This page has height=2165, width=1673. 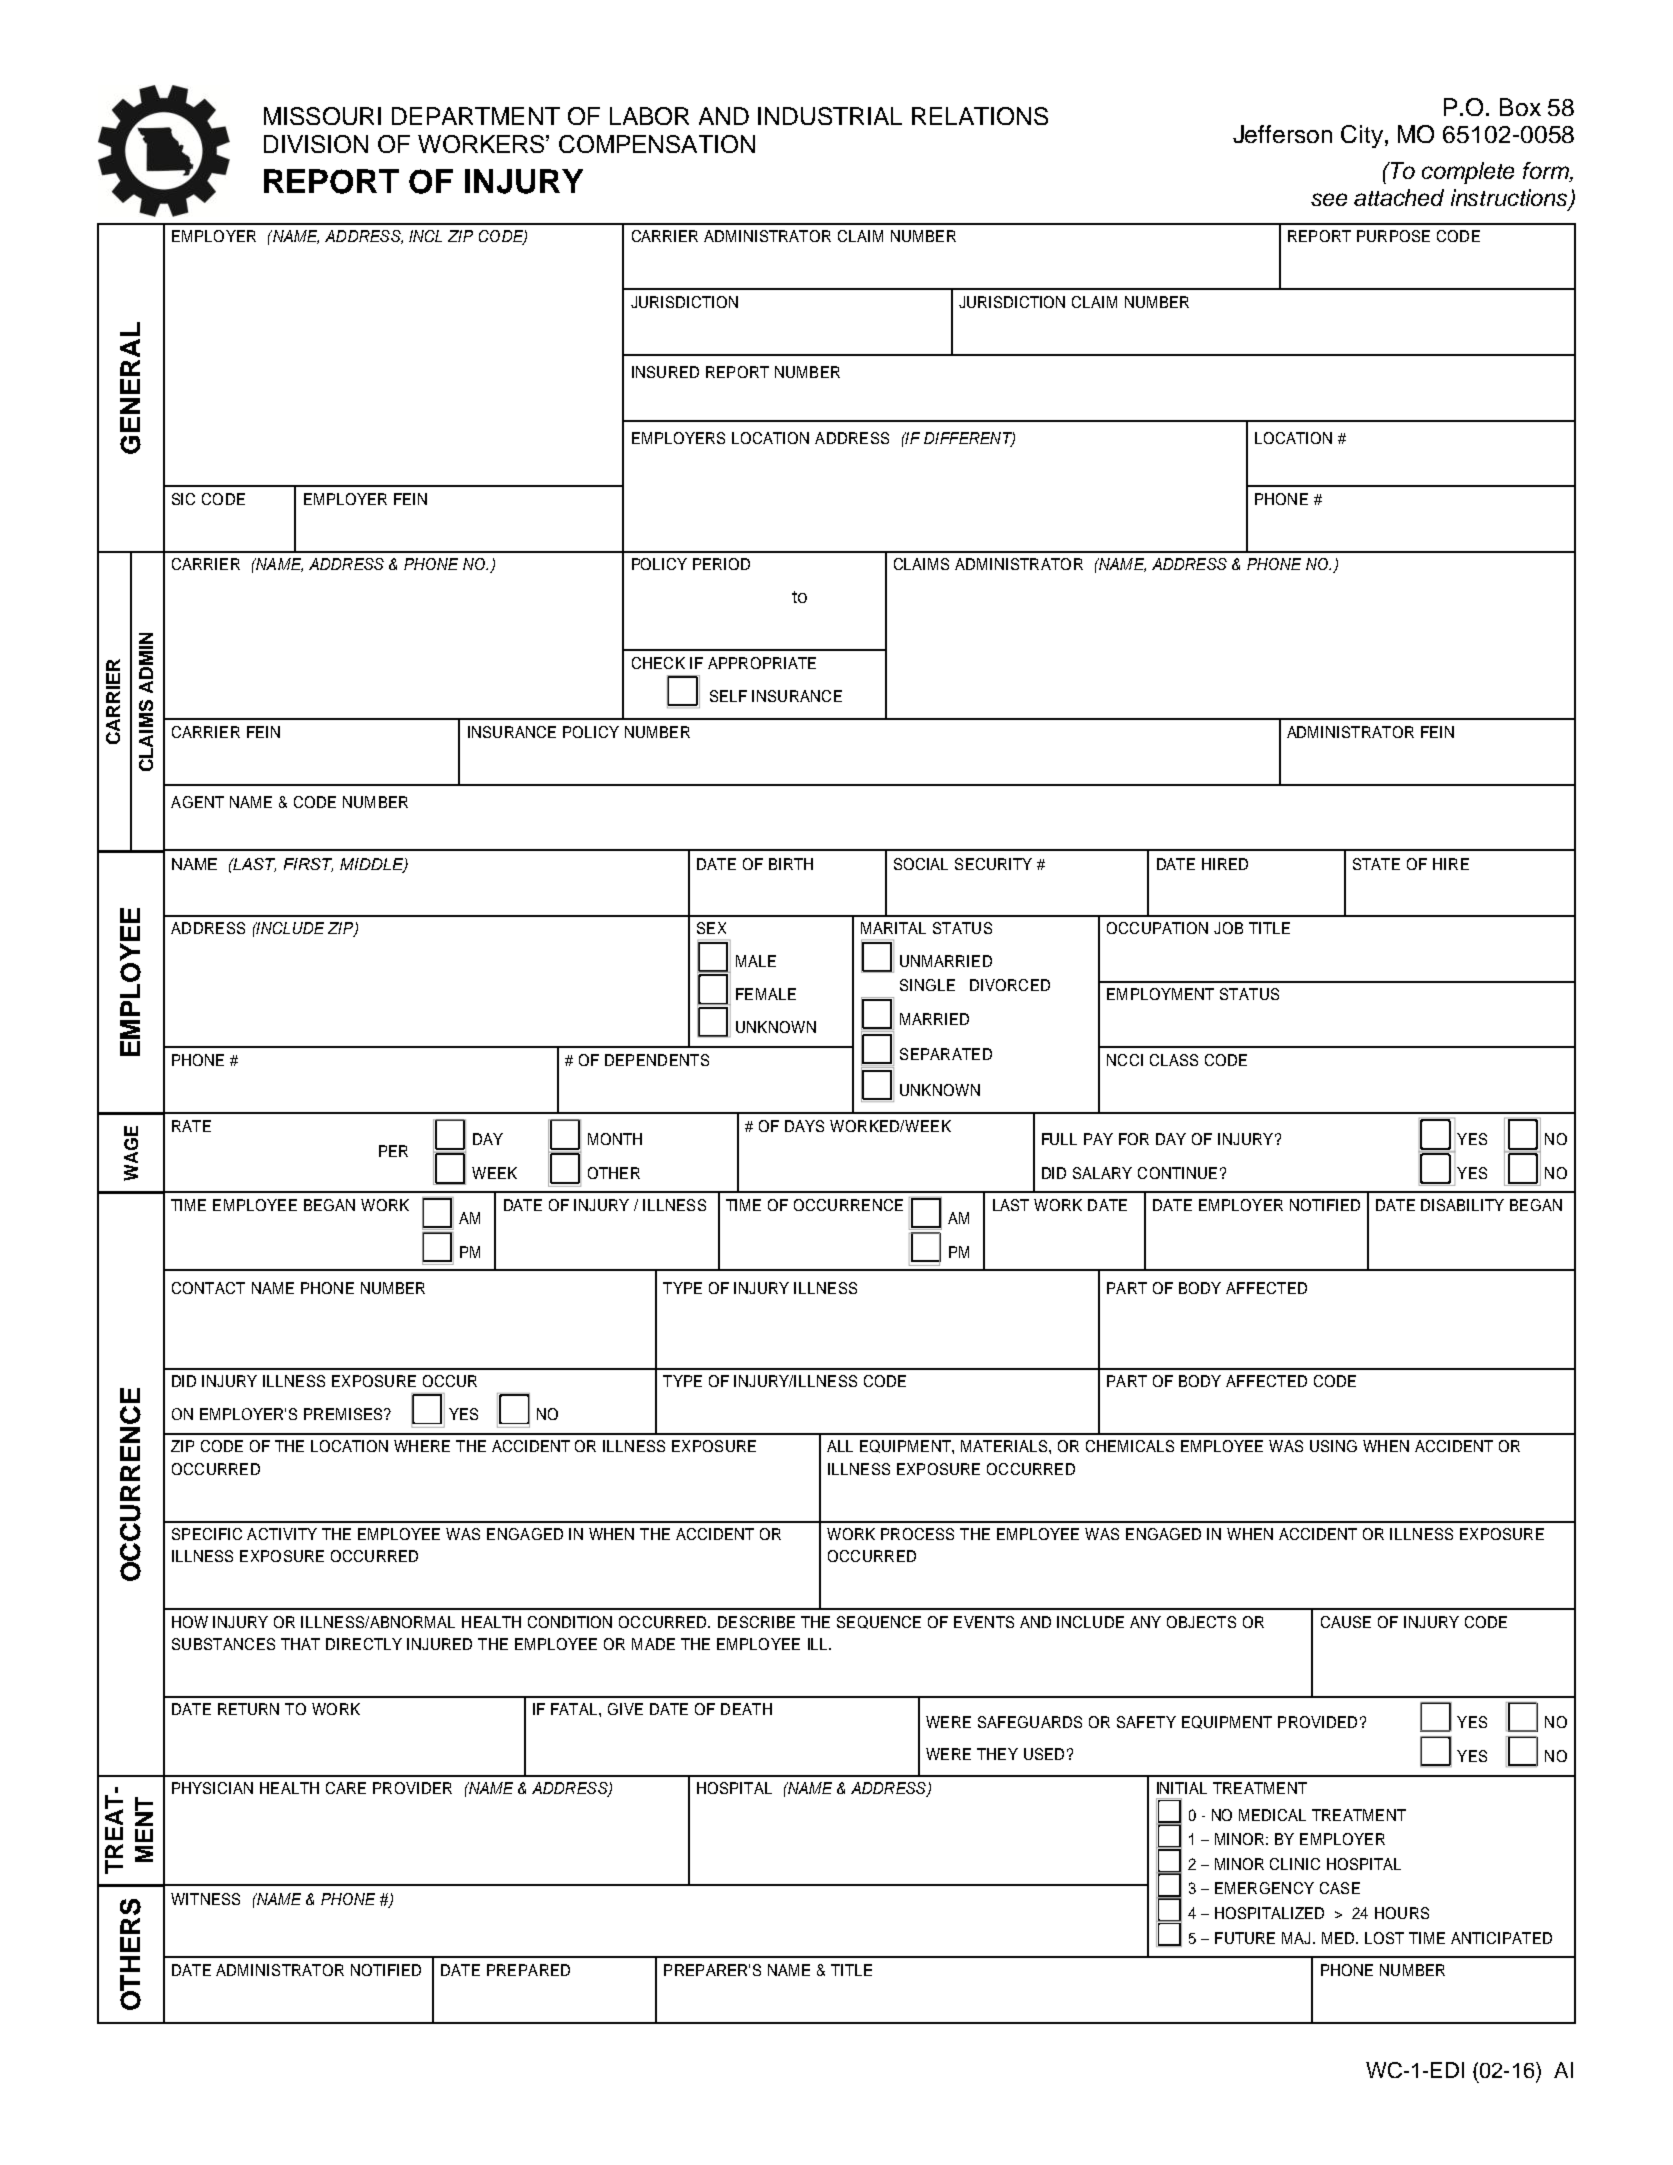 What do you see at coordinates (1362, 136) in the page?
I see `City` at bounding box center [1362, 136].
